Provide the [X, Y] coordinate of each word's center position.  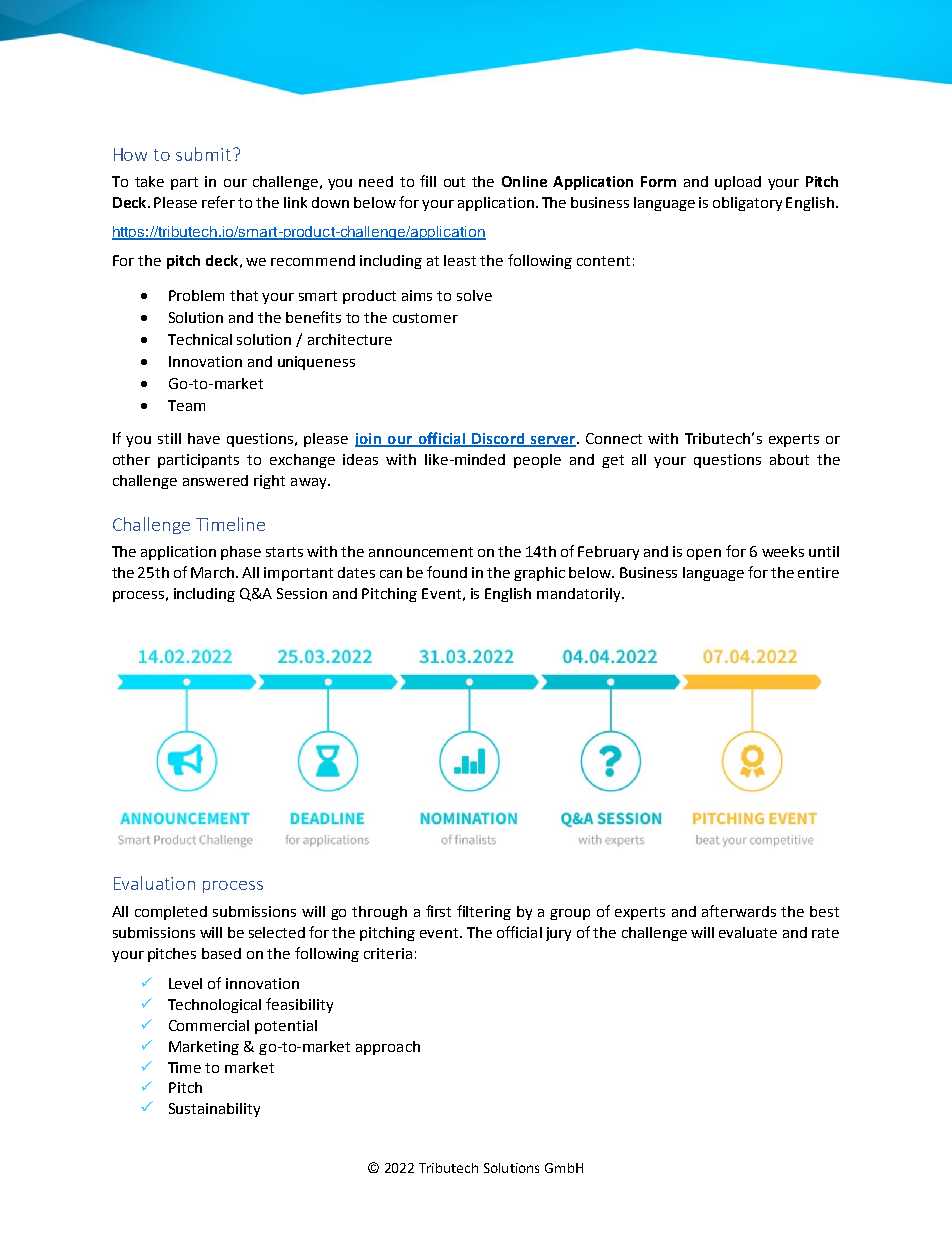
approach [388, 1048]
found [447, 572]
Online [524, 181]
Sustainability [214, 1110]
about [789, 459]
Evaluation [154, 883]
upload [738, 183]
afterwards [739, 911]
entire [818, 572]
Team [186, 405]
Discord [498, 439]
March [214, 572]
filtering [484, 912]
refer [218, 202]
